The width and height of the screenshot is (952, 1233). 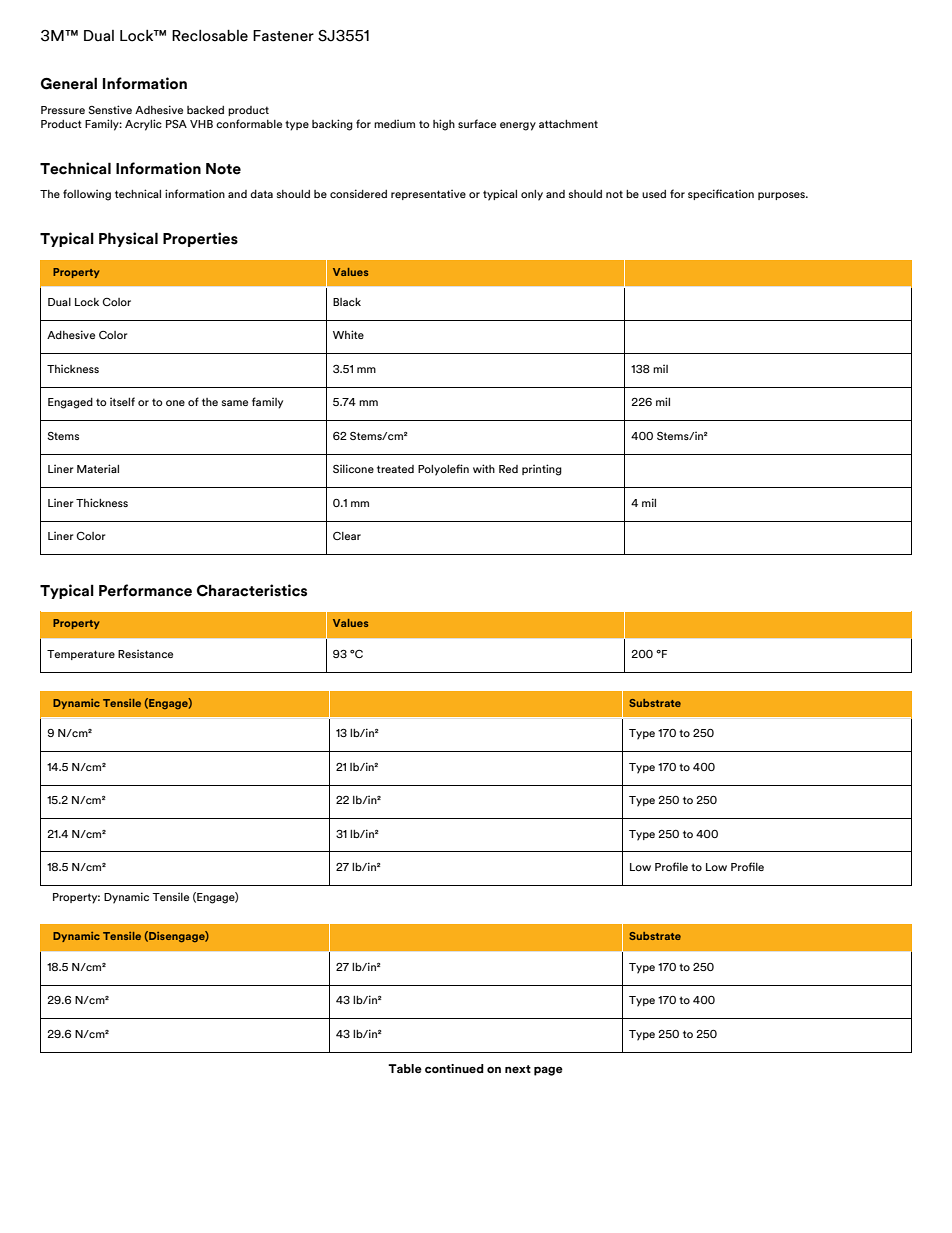 I want to click on Clear, so click(x=347, y=536).
